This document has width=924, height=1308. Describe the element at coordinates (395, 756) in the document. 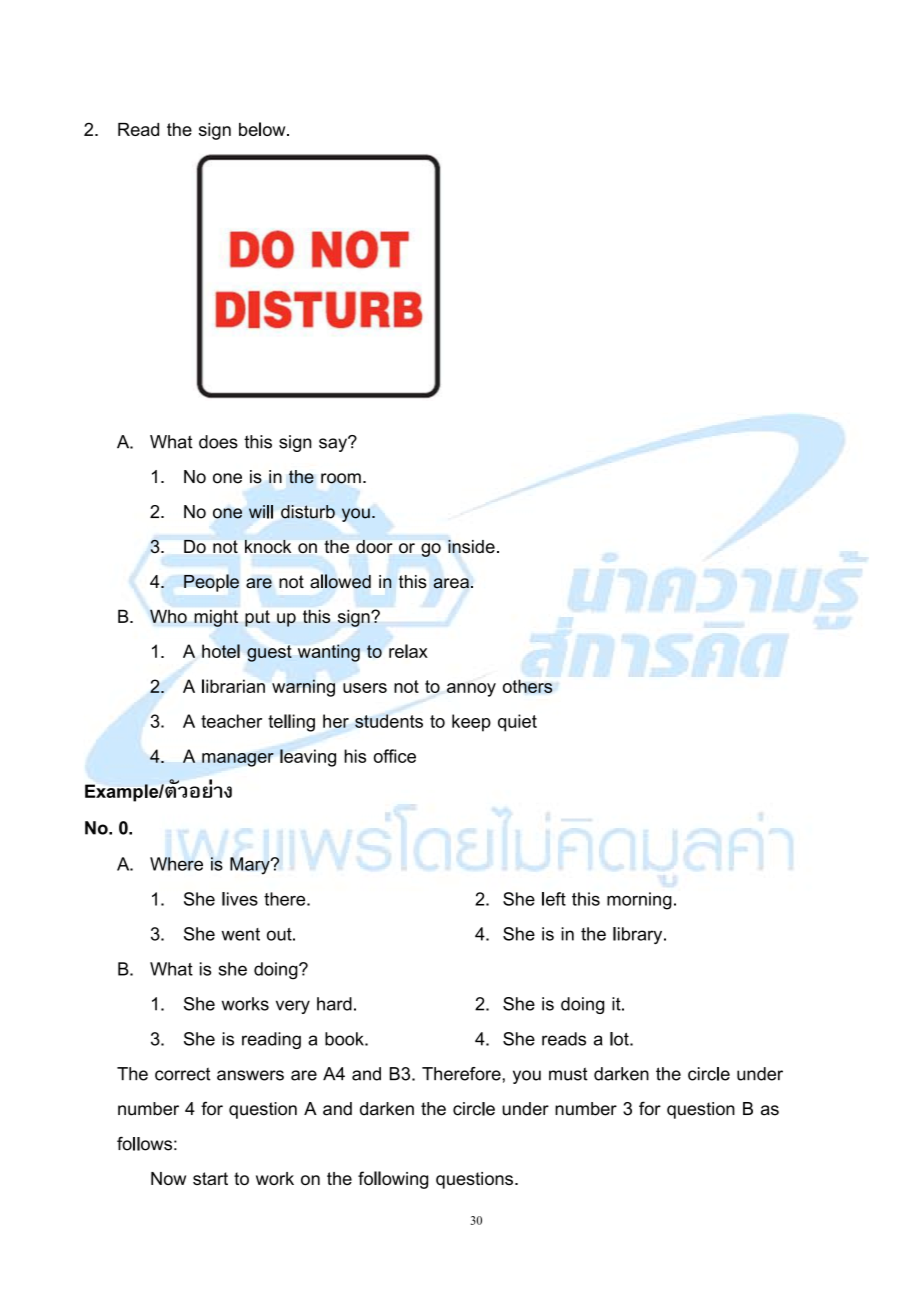

I see `office` at that location.
